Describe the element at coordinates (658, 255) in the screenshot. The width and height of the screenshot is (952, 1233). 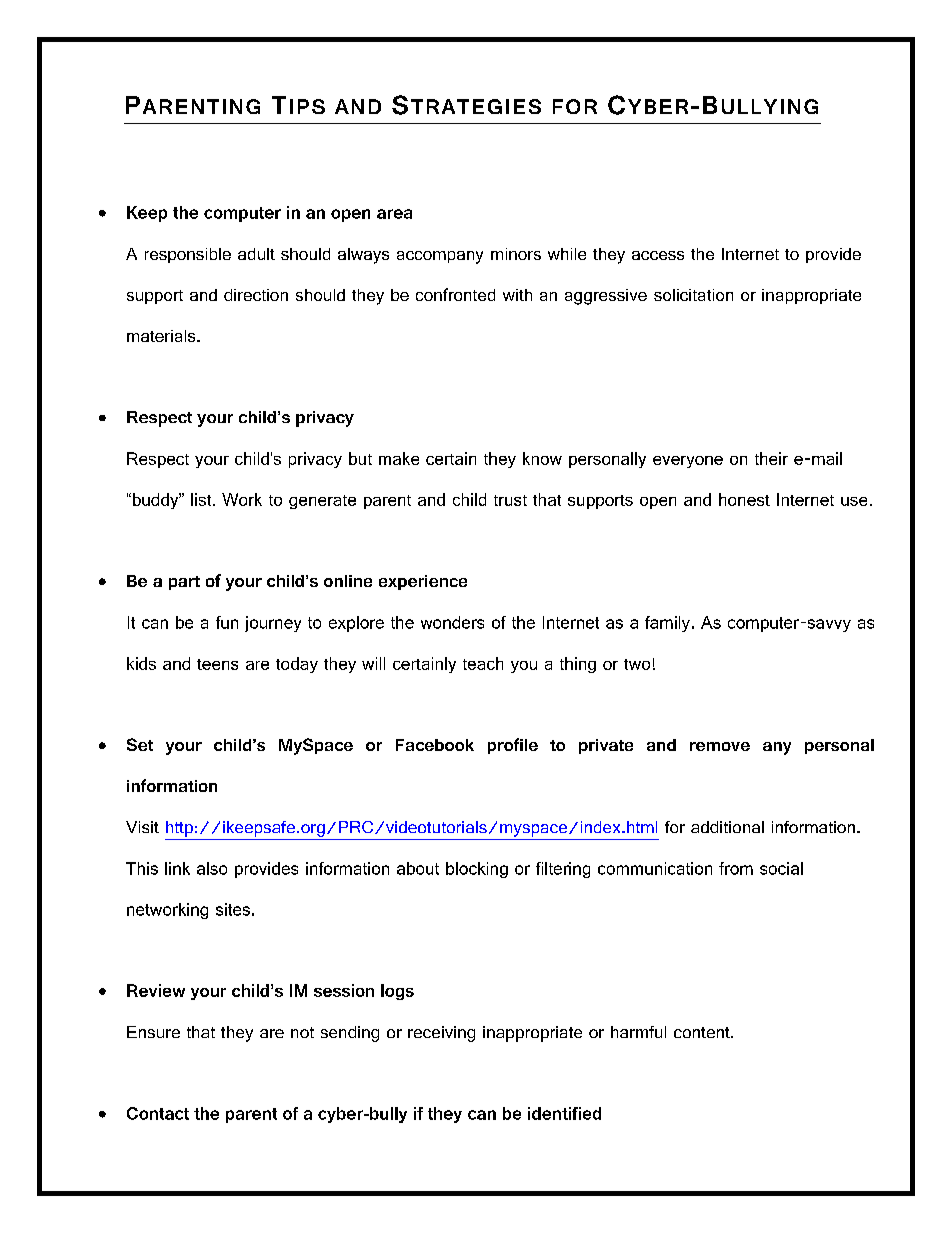
I see `access` at that location.
